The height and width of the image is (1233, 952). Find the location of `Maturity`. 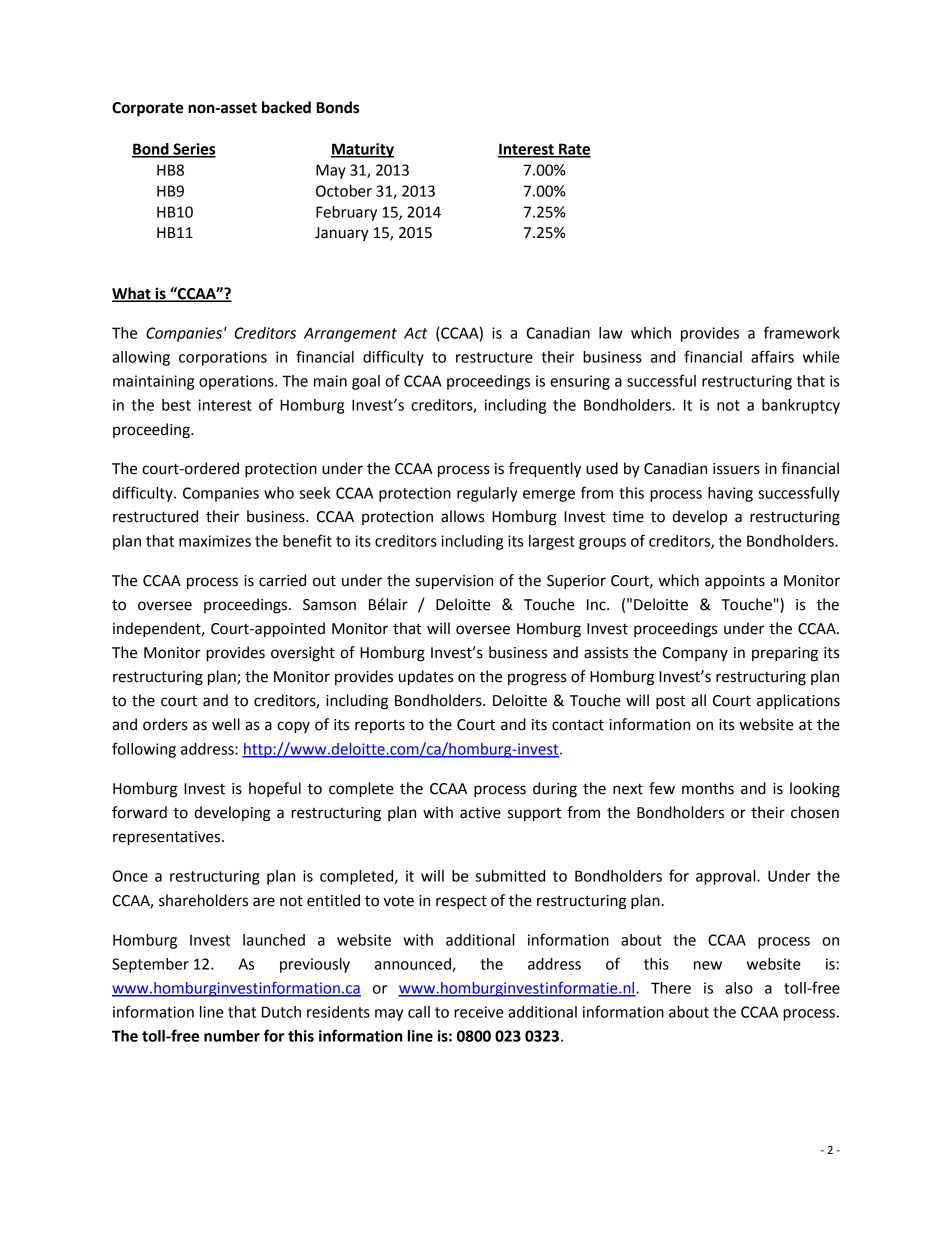

Maturity is located at coordinates (362, 150).
